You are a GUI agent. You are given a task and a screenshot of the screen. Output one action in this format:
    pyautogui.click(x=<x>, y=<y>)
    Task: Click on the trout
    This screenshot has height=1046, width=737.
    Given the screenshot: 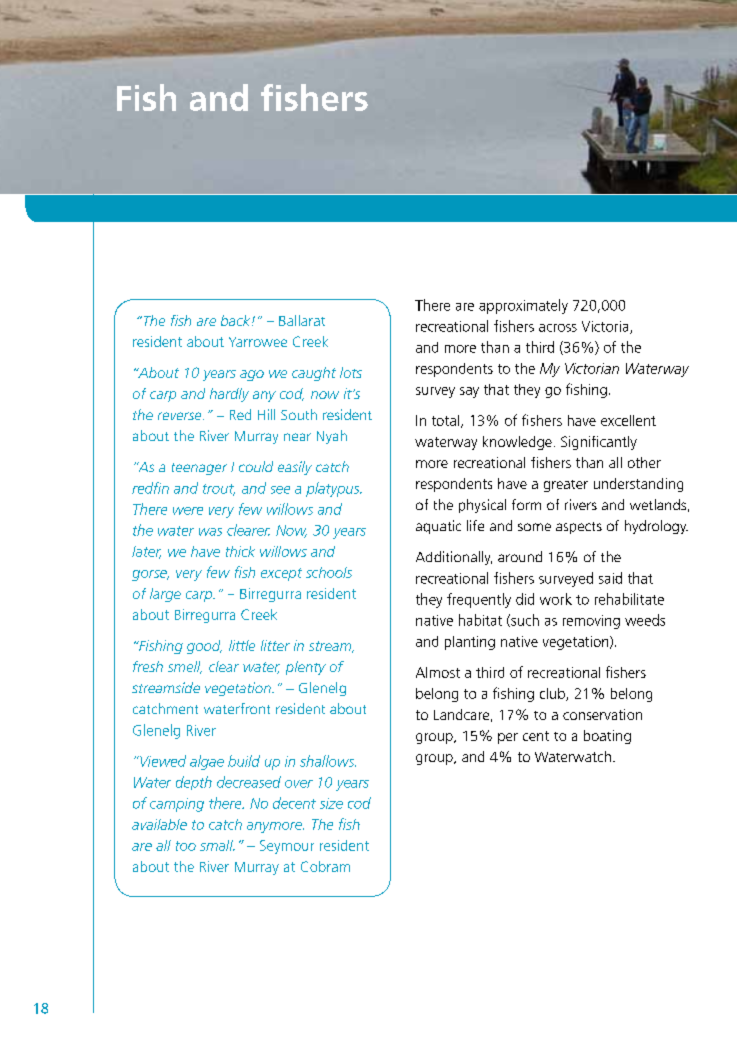 What is the action you would take?
    pyautogui.click(x=219, y=490)
